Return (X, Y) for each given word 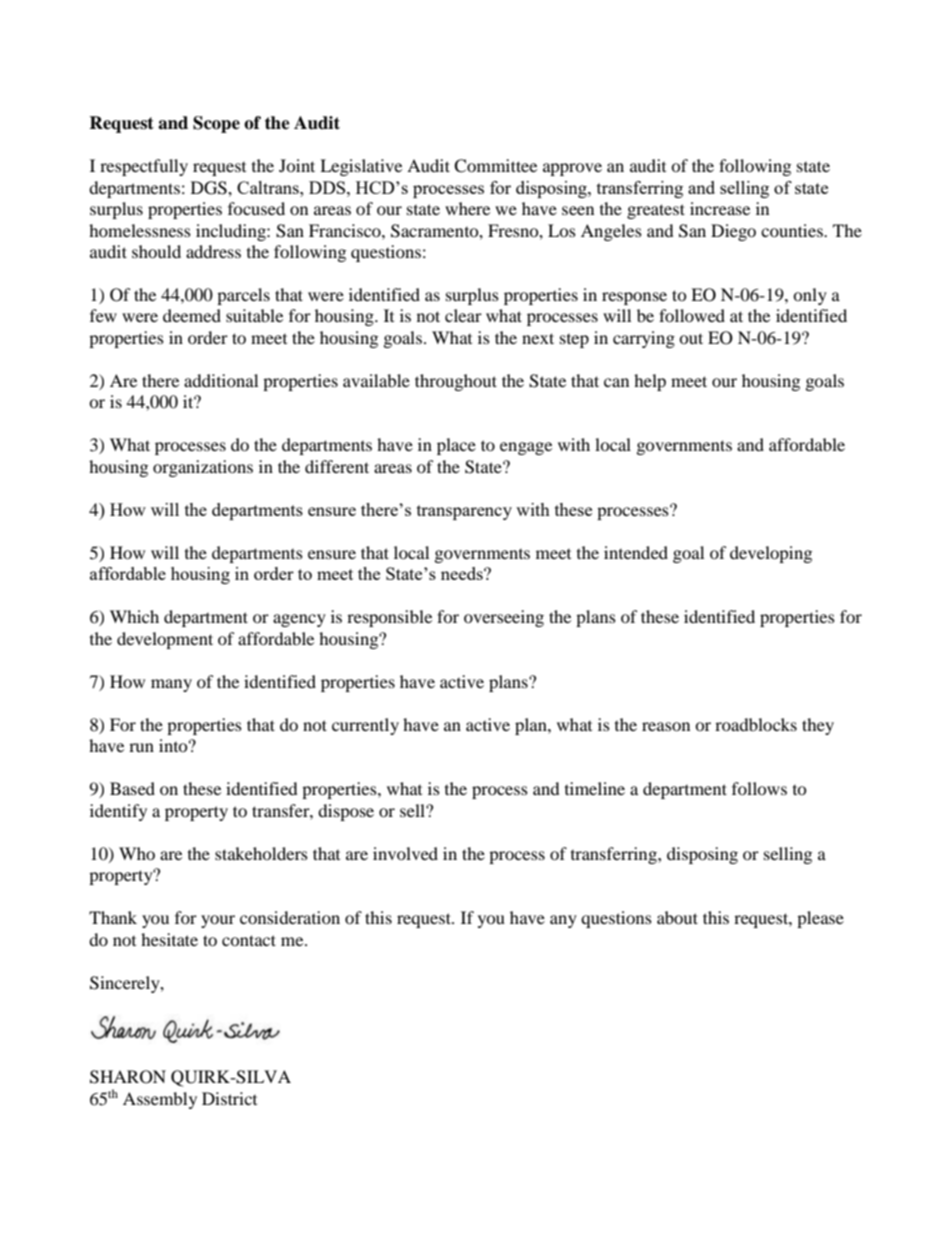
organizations (203, 468)
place (456, 446)
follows (759, 788)
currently (365, 726)
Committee (495, 166)
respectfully (144, 167)
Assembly (160, 1100)
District (229, 1098)
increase (720, 208)
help (650, 382)
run (141, 747)
